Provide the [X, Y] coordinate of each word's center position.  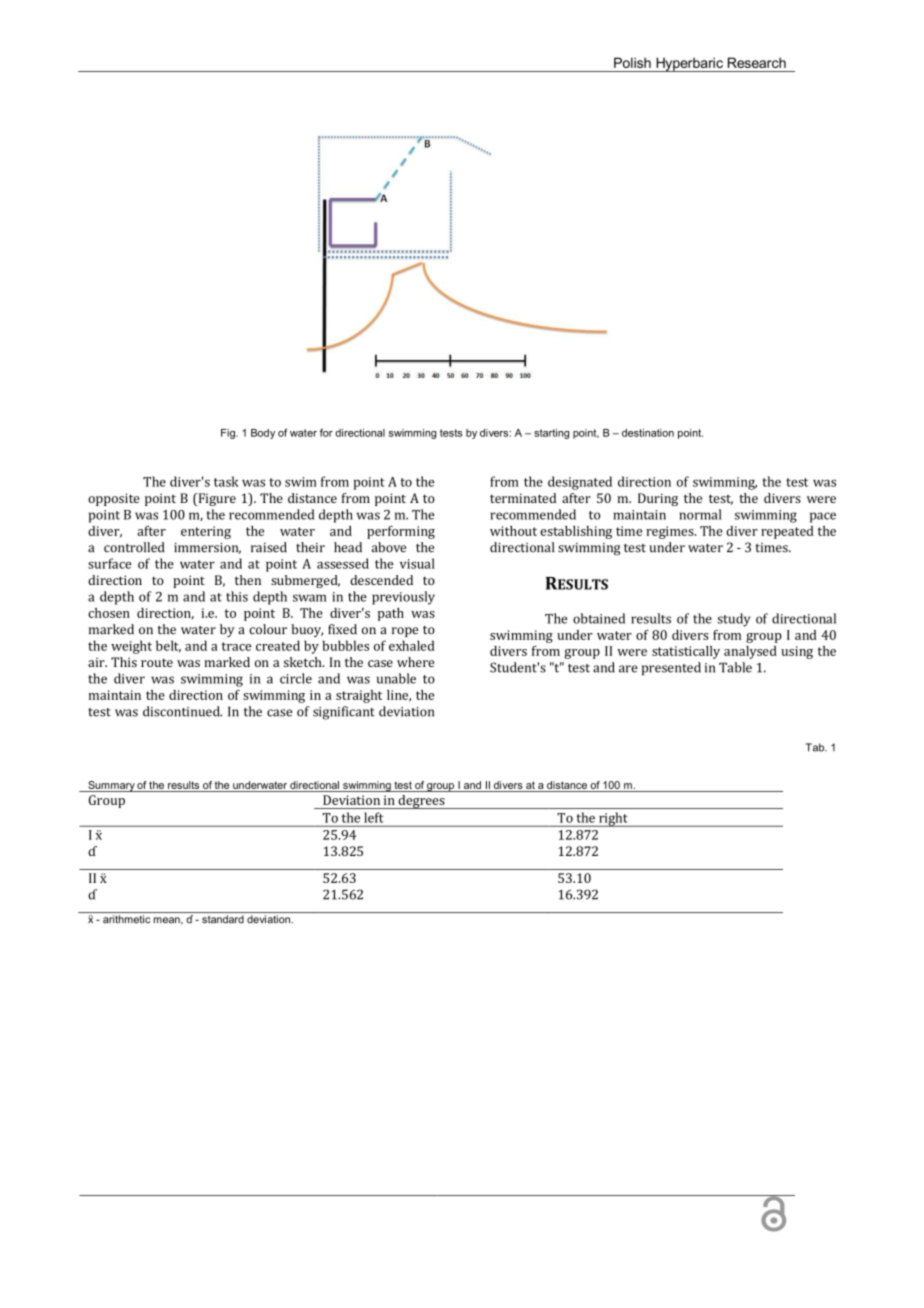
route [157, 662]
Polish [632, 62]
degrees [421, 802]
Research [757, 62]
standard [223, 919]
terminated [523, 498]
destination [648, 433]
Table [735, 667]
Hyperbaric [689, 64]
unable [396, 678]
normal [700, 514]
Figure [216, 499]
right [613, 819]
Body [263, 434]
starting [551, 434]
